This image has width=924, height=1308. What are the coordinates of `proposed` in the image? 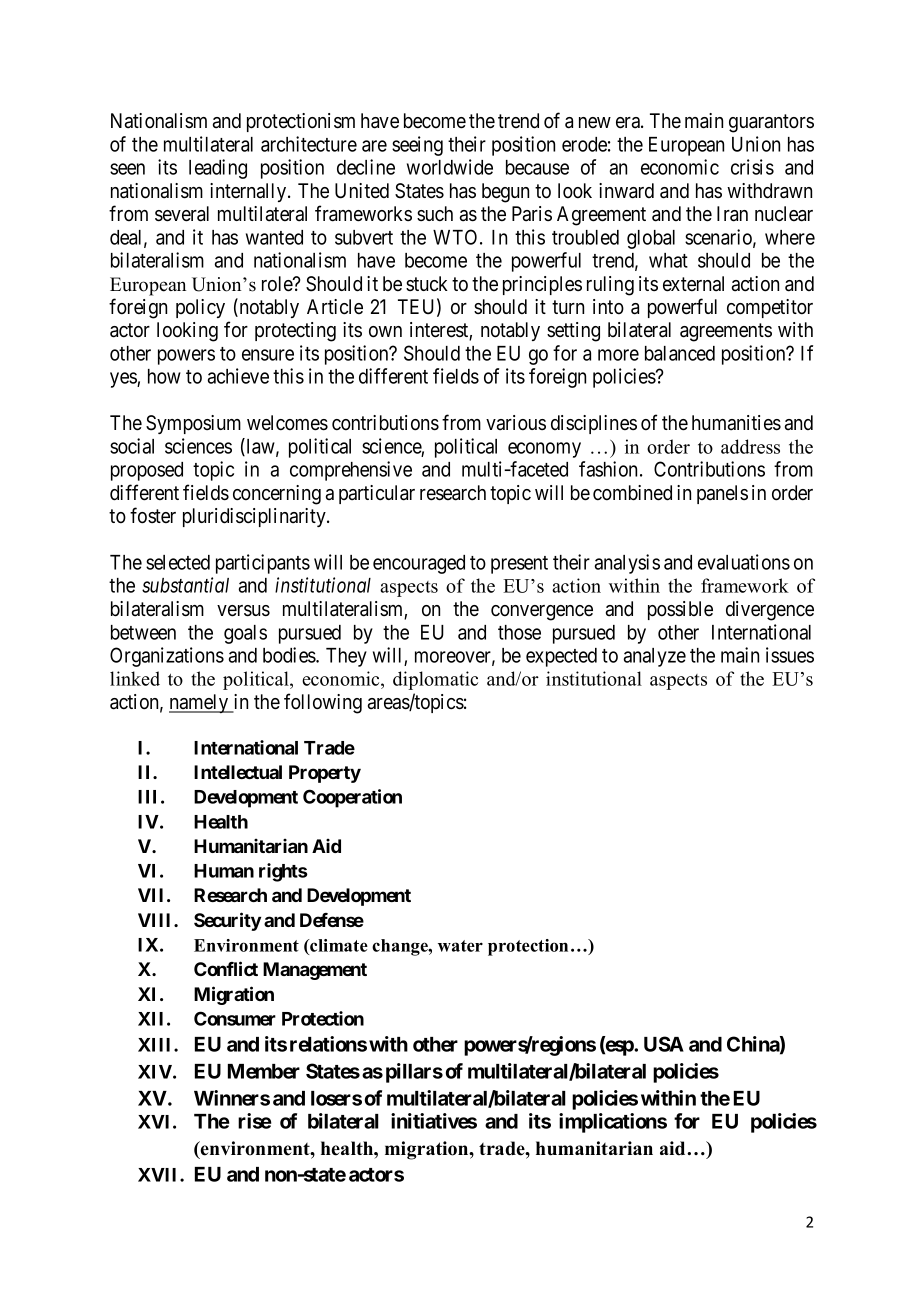 It's located at (147, 471).
